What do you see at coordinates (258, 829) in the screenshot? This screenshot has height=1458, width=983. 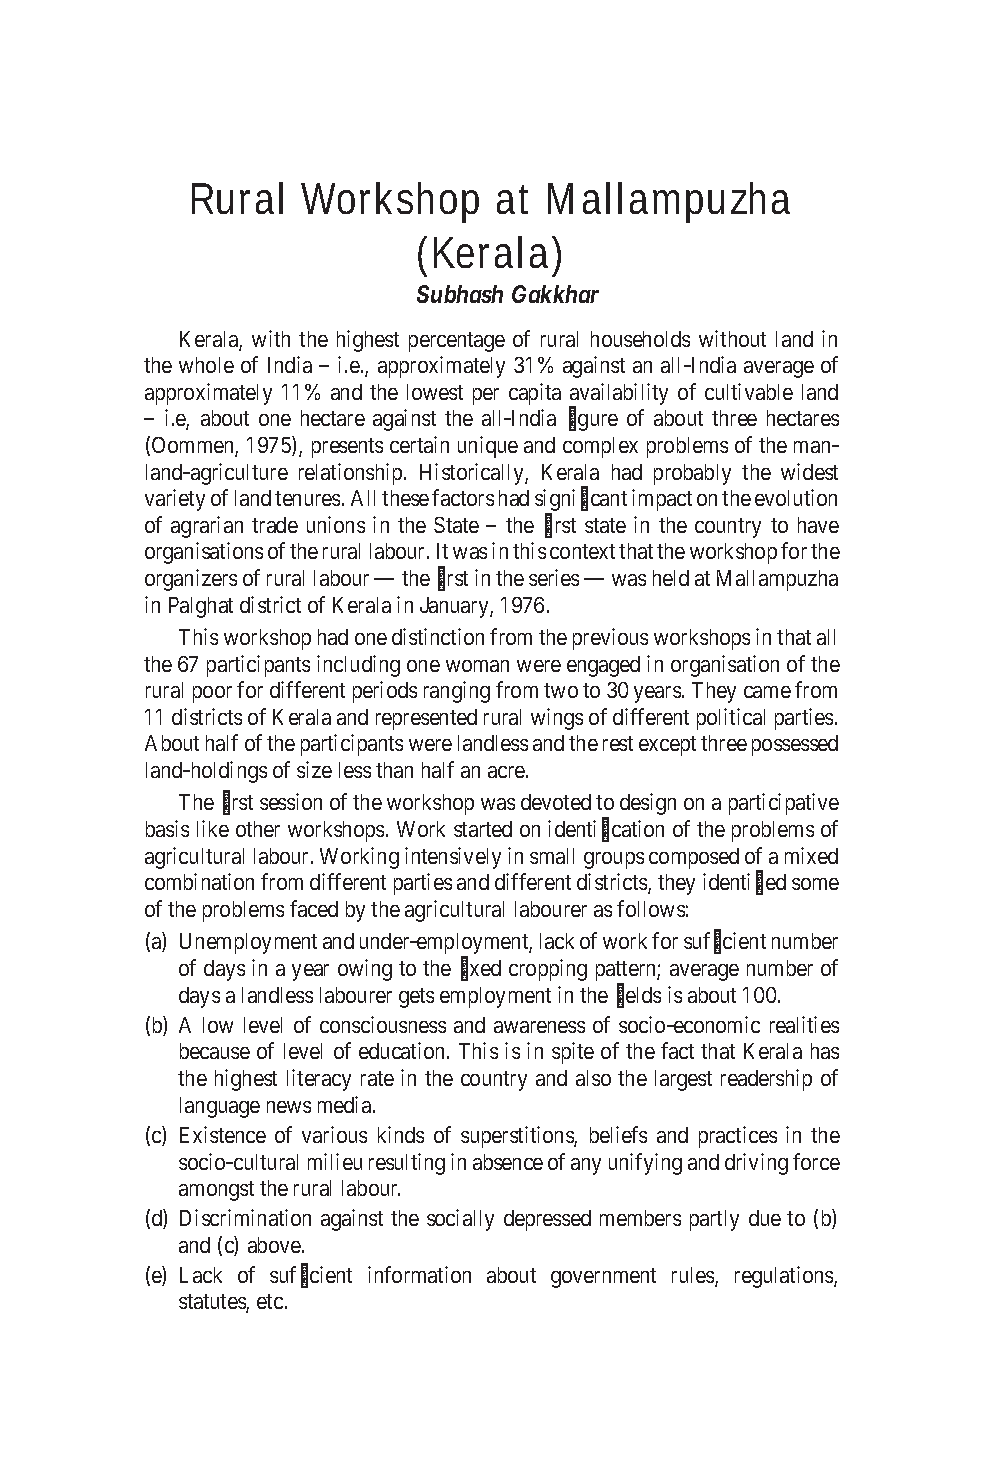 I see `other` at bounding box center [258, 829].
